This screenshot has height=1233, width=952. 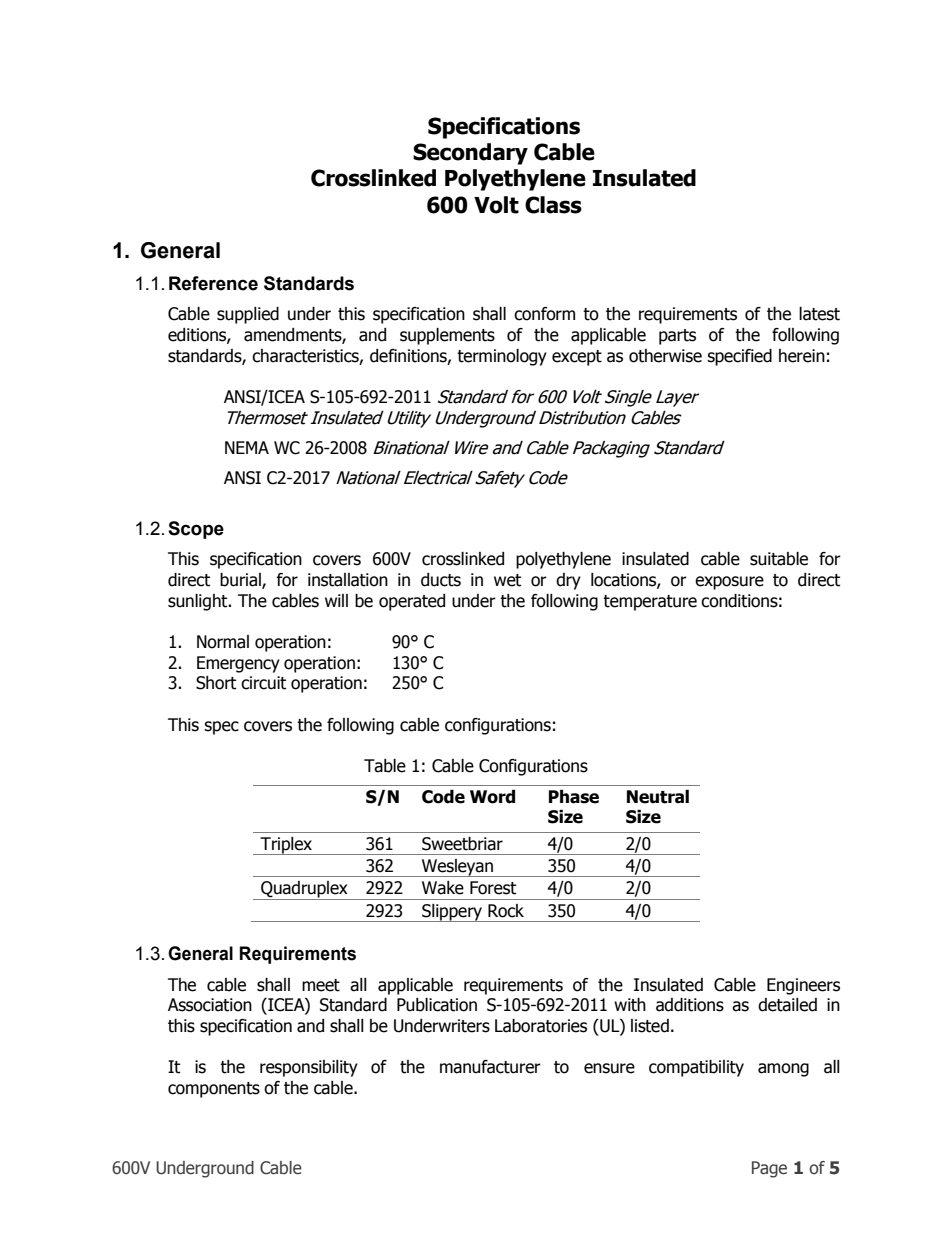 What do you see at coordinates (247, 447) in the screenshot?
I see `NEMA` at bounding box center [247, 447].
